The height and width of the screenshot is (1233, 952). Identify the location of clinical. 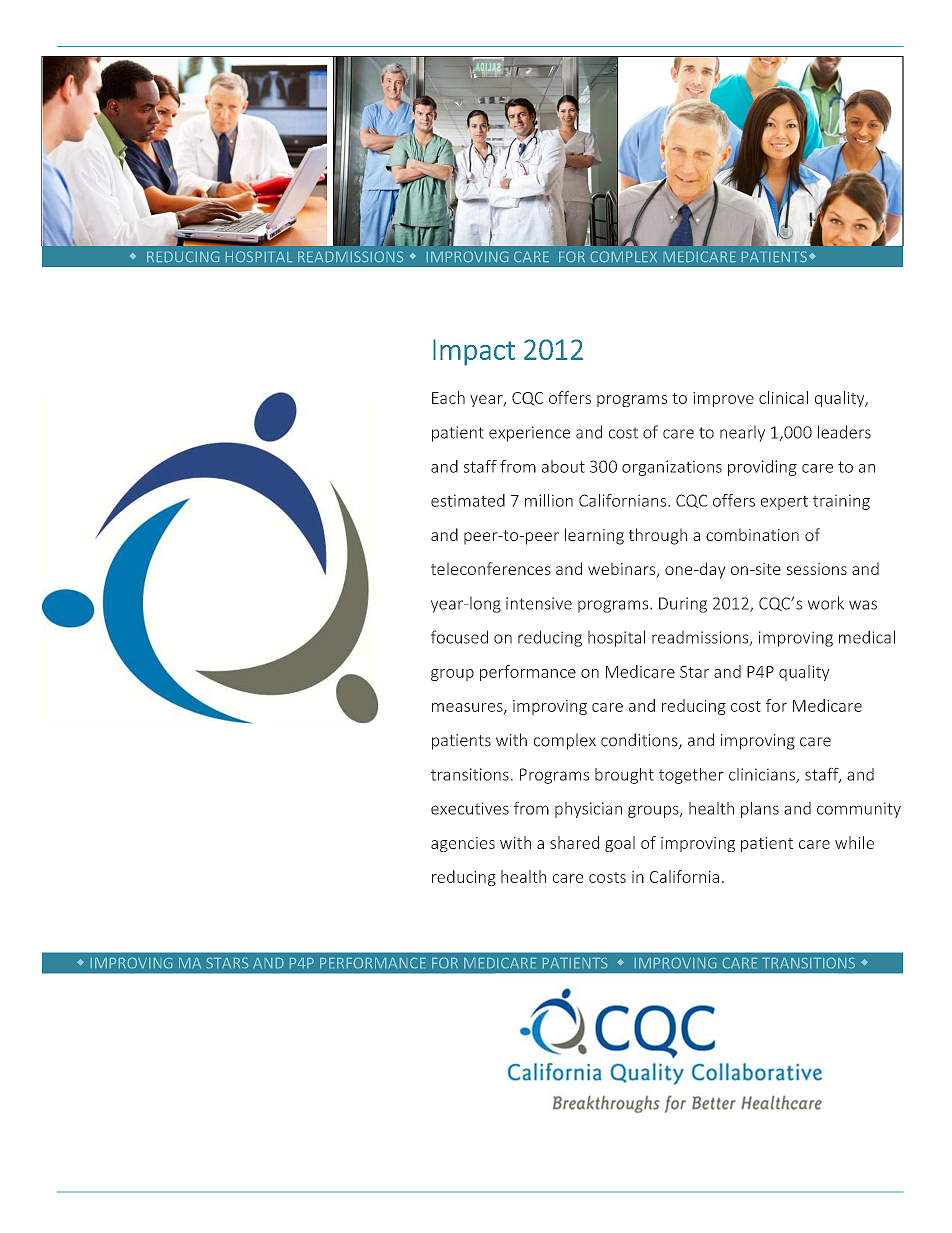
(783, 397).
